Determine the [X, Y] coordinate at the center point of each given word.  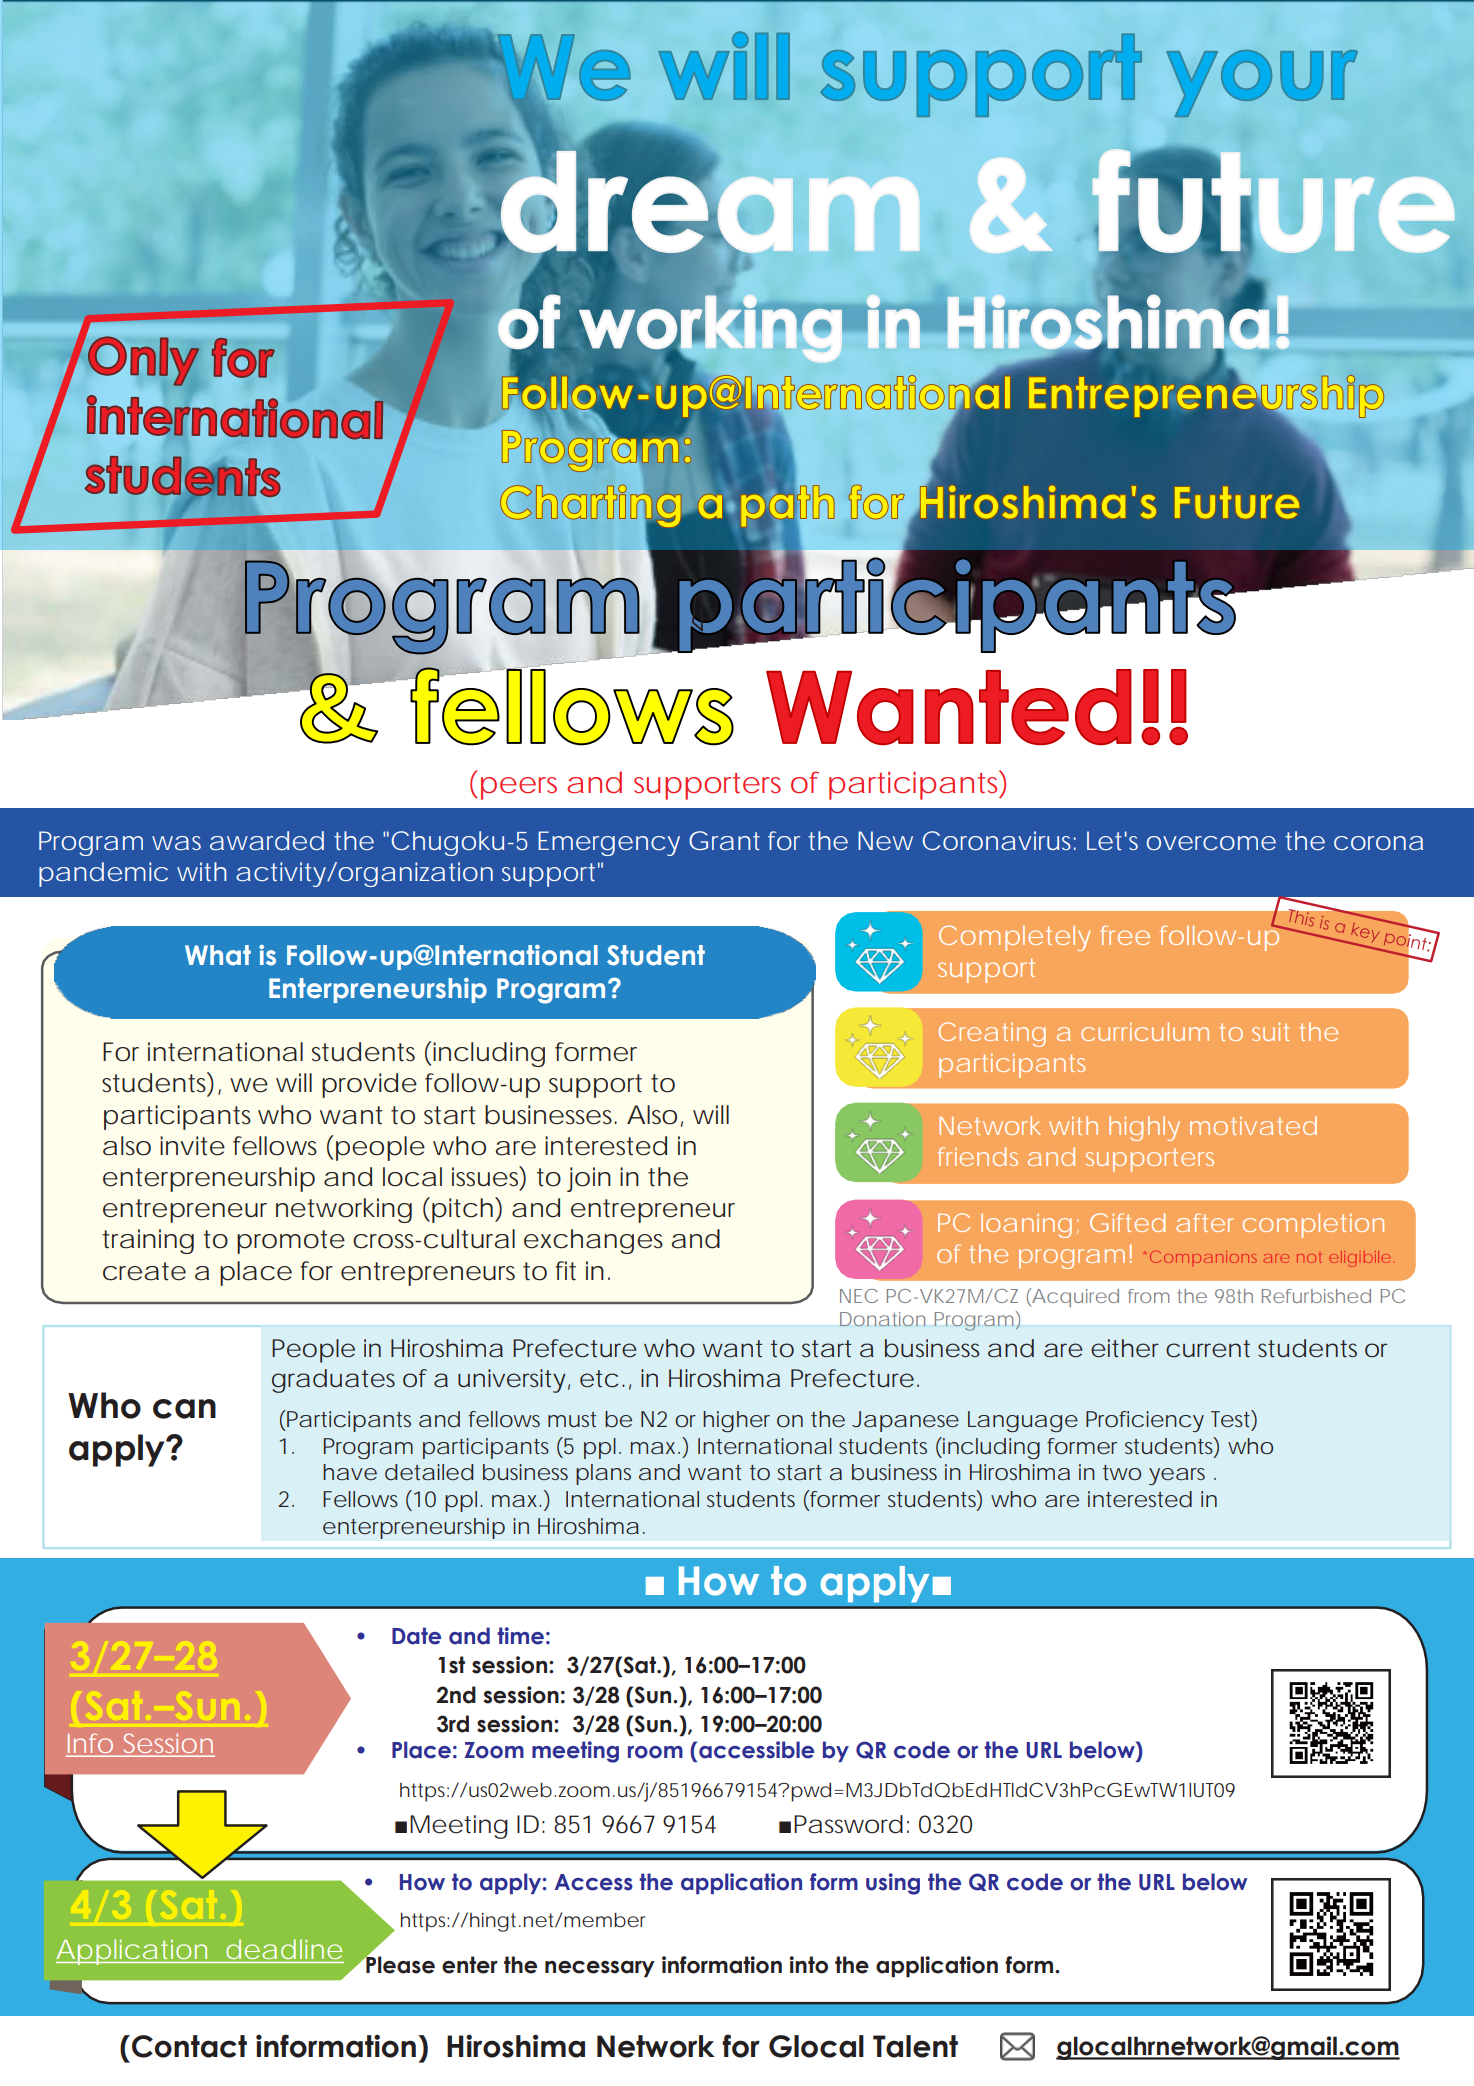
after [1205, 1222]
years [1177, 1476]
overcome [1211, 843]
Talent [915, 2046]
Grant [724, 840]
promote [291, 1242]
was [176, 843]
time [520, 1636]
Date [416, 1636]
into [808, 1965]
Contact [189, 2046]
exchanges [593, 1241]
